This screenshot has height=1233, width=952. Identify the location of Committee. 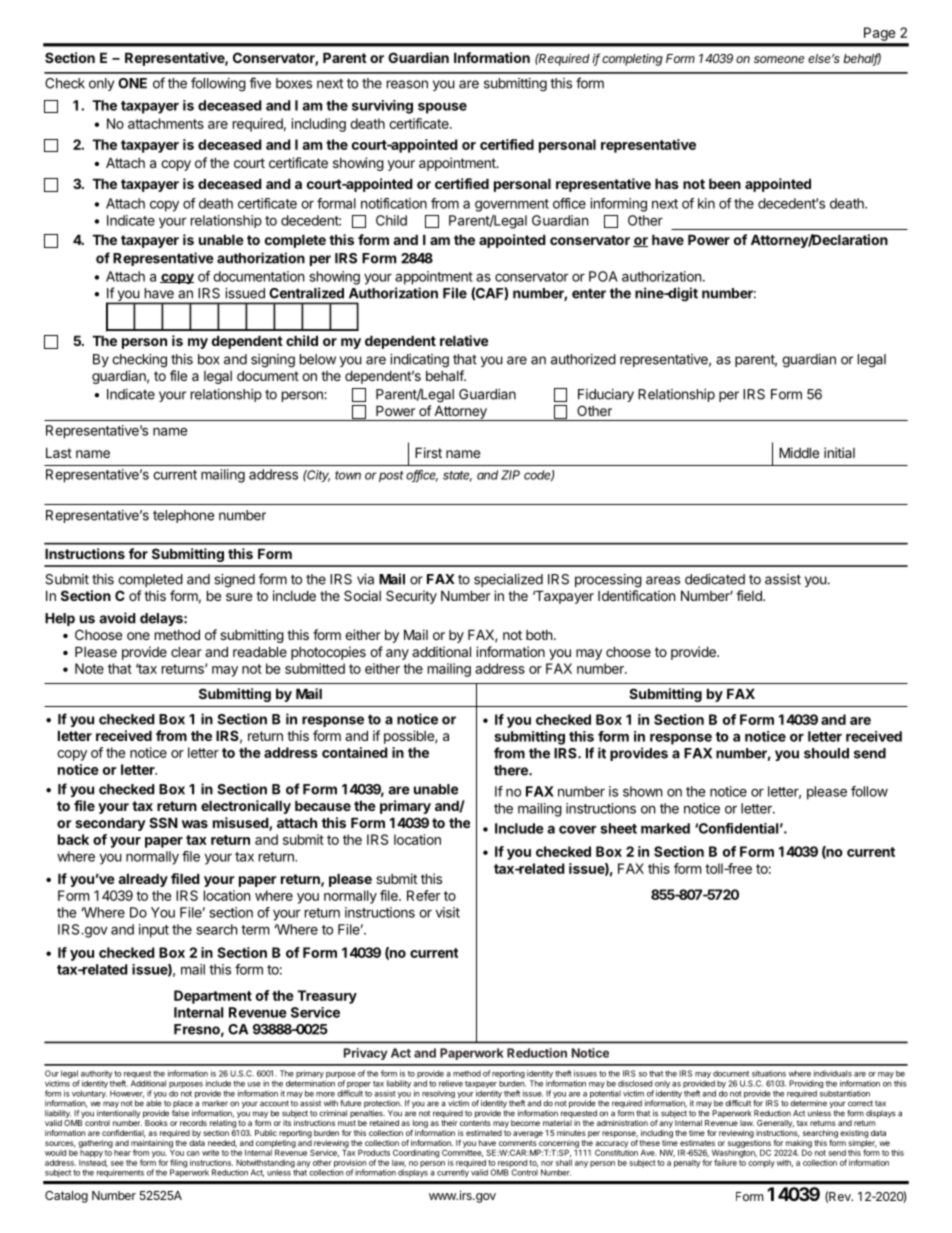
(462, 1152).
